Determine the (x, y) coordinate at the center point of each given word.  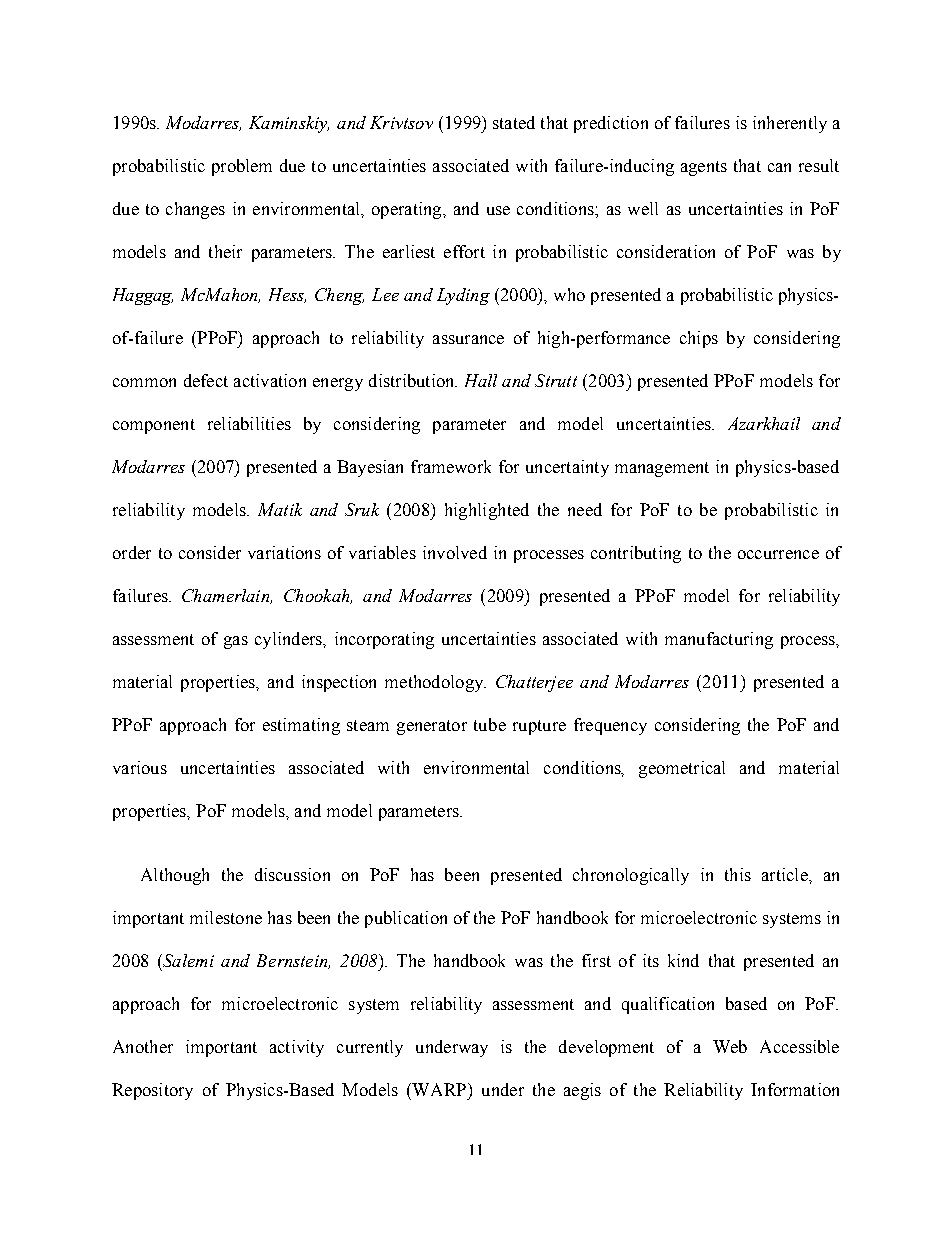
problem (242, 167)
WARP (439, 1089)
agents (704, 168)
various (140, 767)
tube (490, 724)
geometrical (682, 769)
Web (730, 1046)
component (154, 426)
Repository (152, 1091)
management (662, 469)
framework (451, 466)
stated (514, 122)
